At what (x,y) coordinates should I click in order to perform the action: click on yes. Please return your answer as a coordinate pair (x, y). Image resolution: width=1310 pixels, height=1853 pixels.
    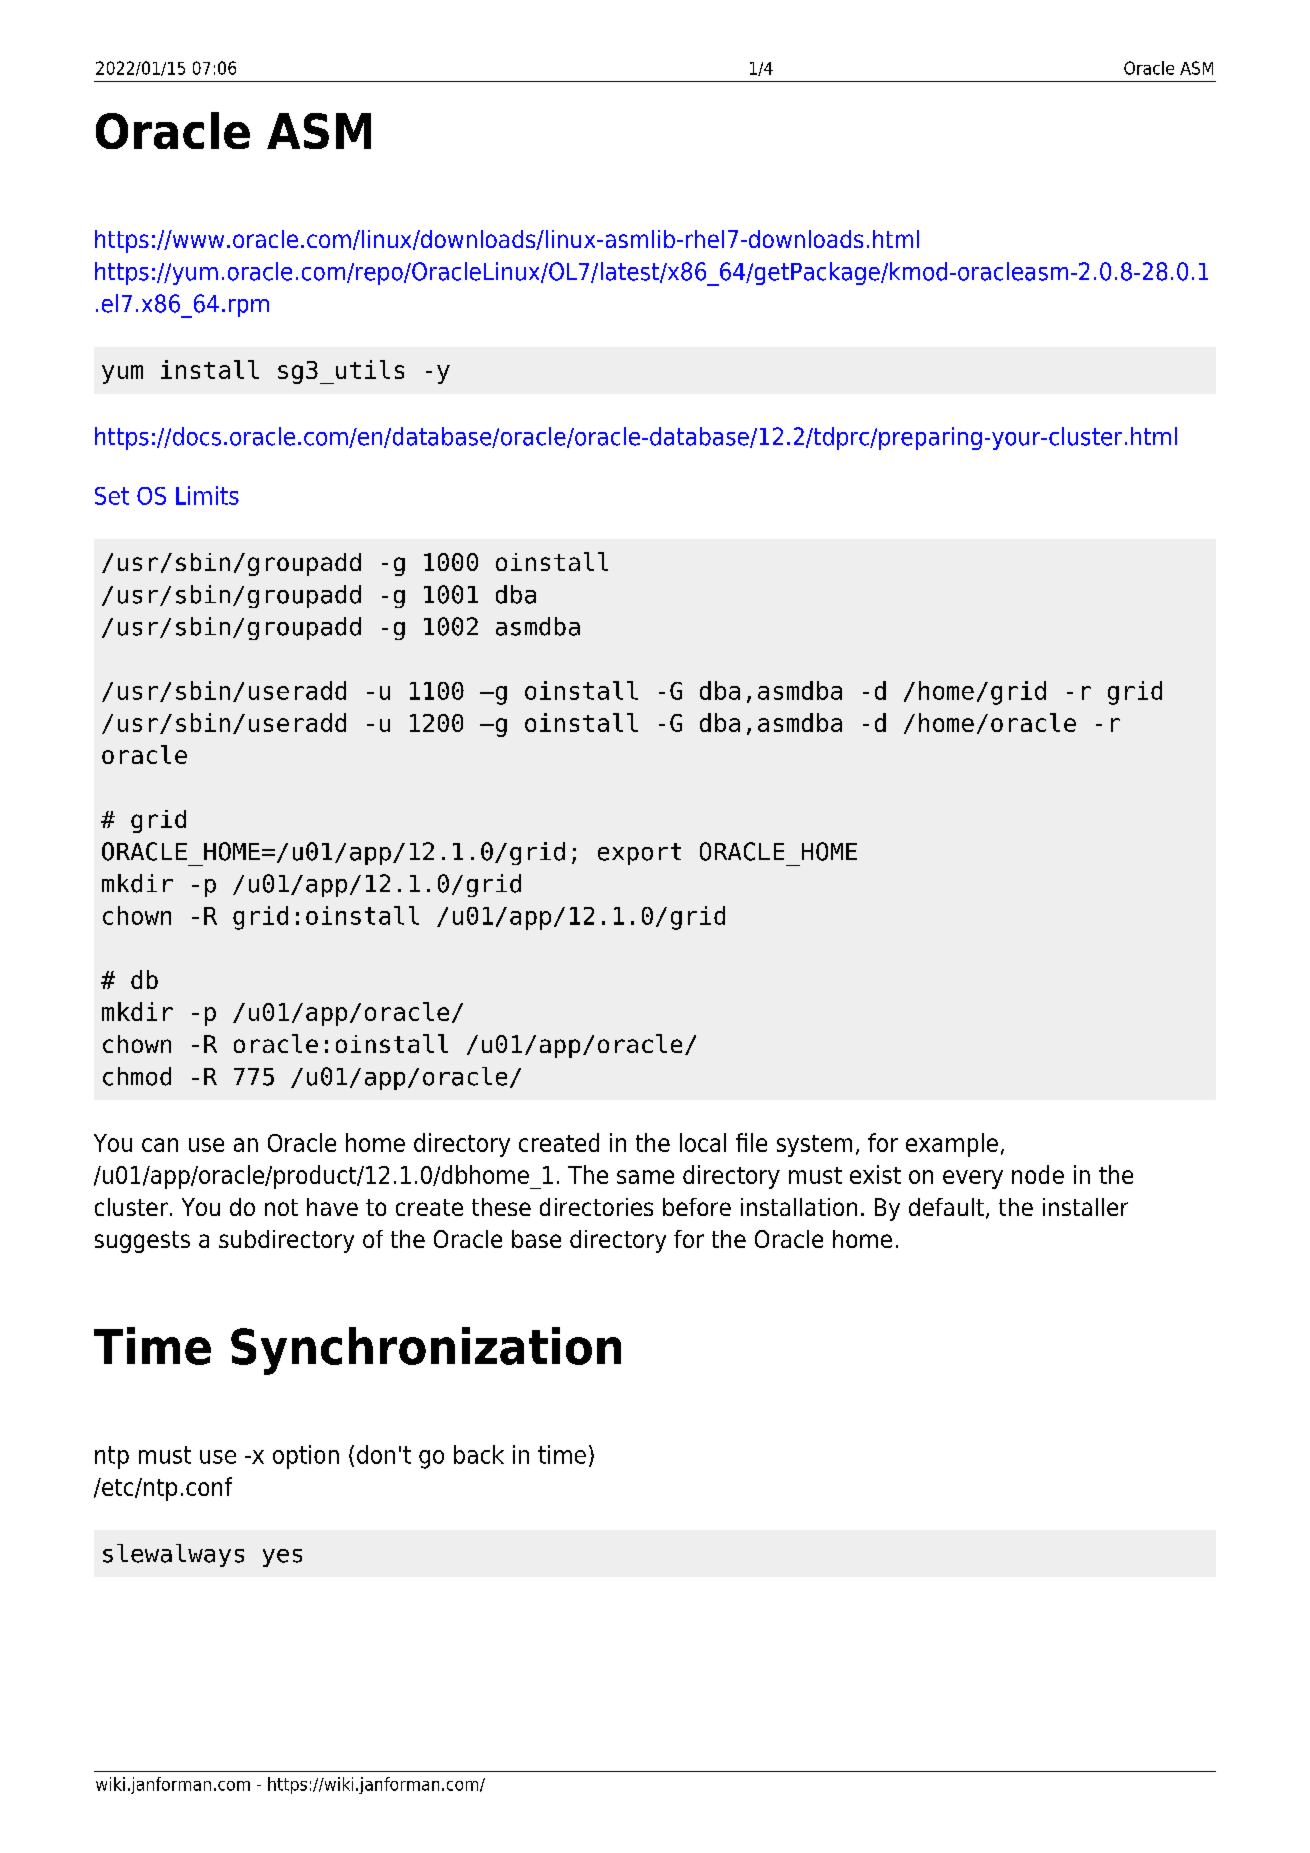
    Looking at the image, I should click on (282, 1558).
